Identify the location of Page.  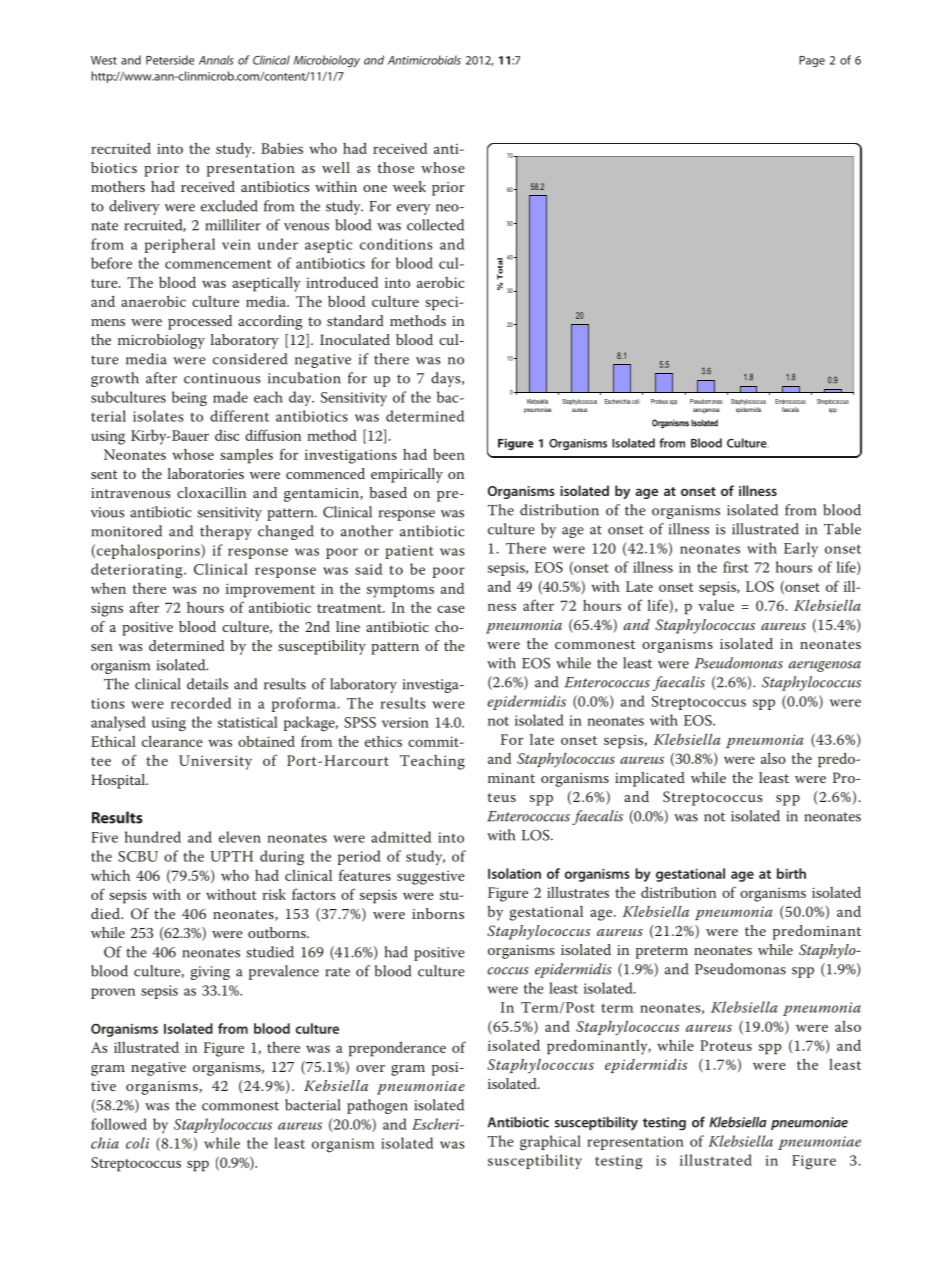
(812, 61).
